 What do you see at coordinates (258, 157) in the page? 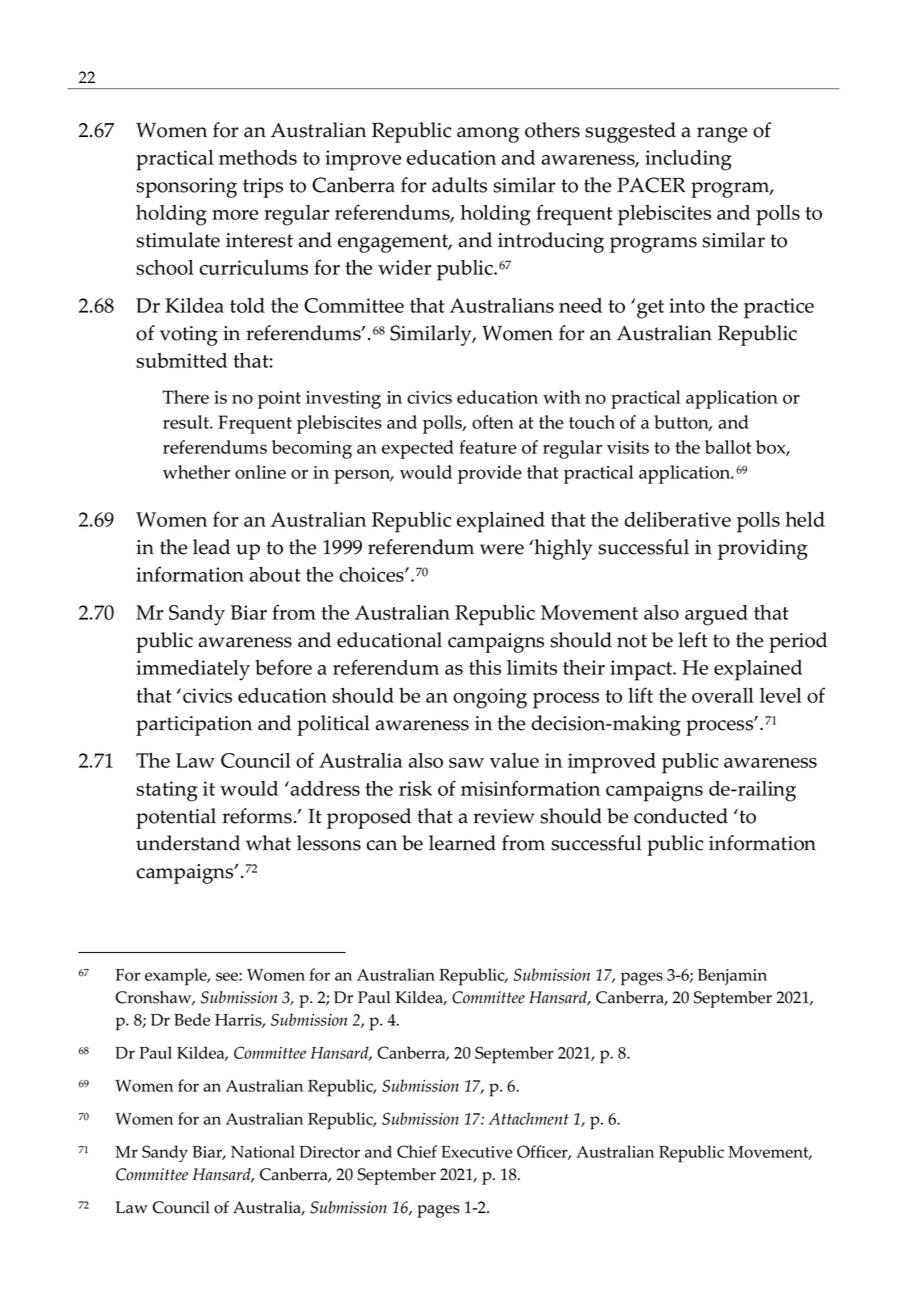
I see `methods` at bounding box center [258, 157].
